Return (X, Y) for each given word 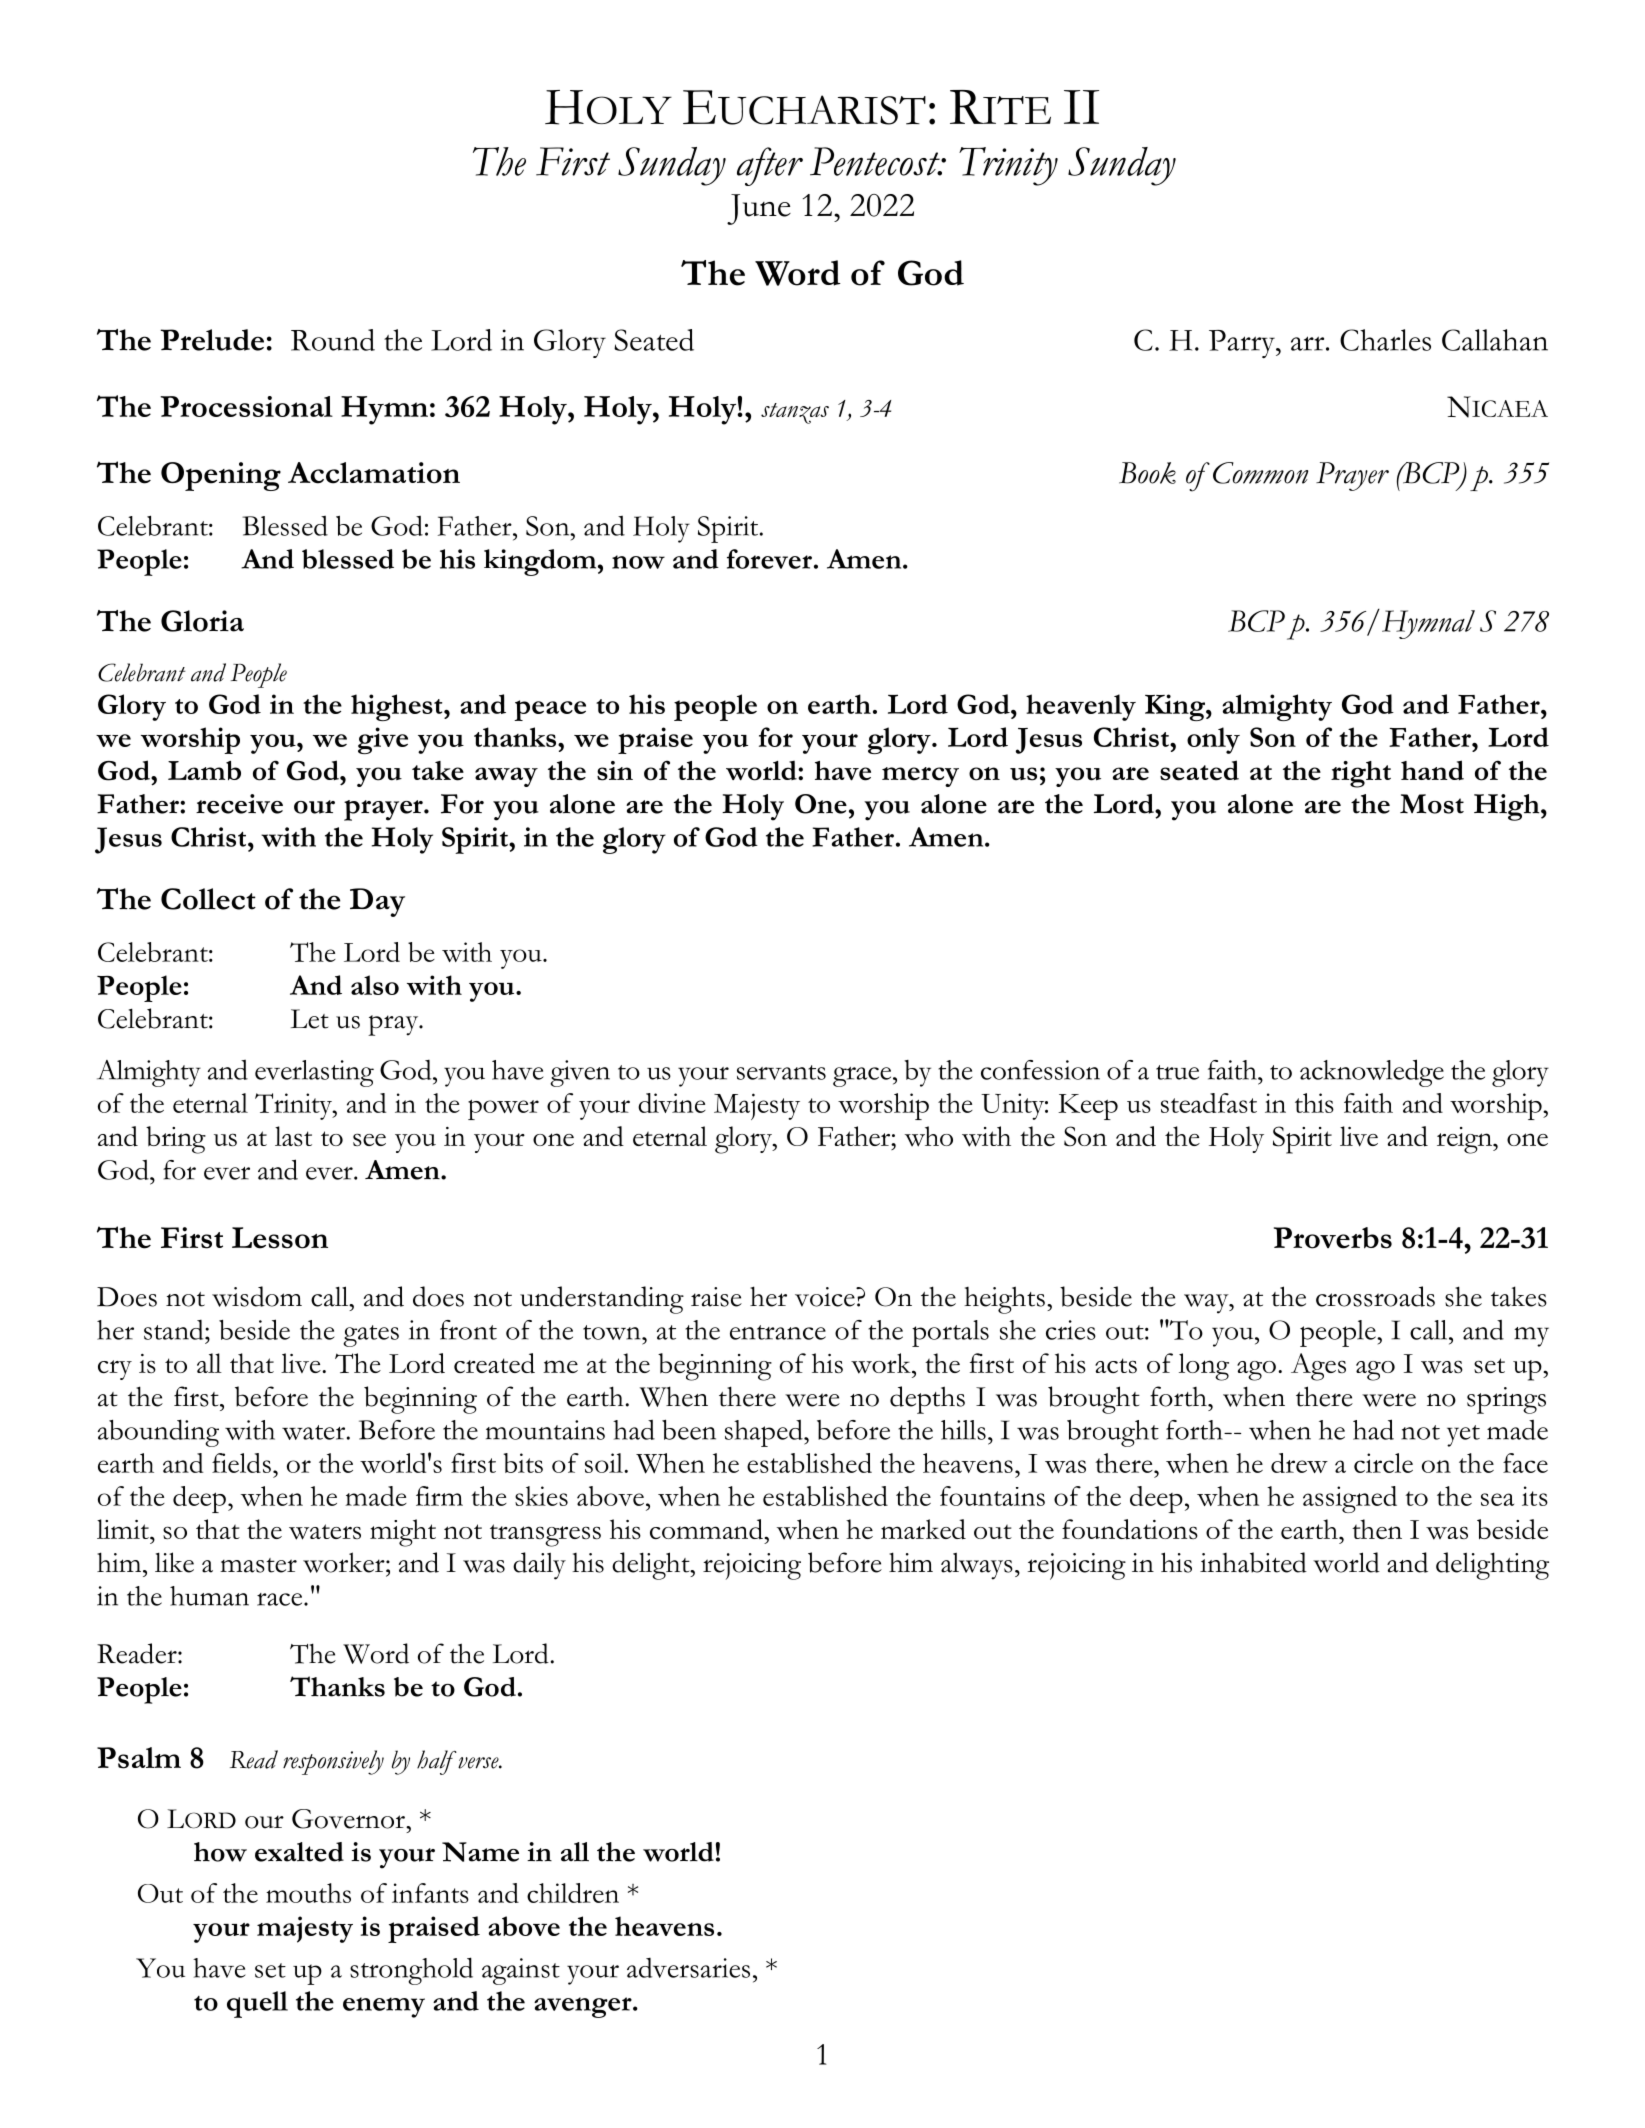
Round (333, 340)
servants (781, 1072)
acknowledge (1372, 1073)
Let (310, 1019)
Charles (1385, 340)
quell (257, 2004)
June (759, 209)
